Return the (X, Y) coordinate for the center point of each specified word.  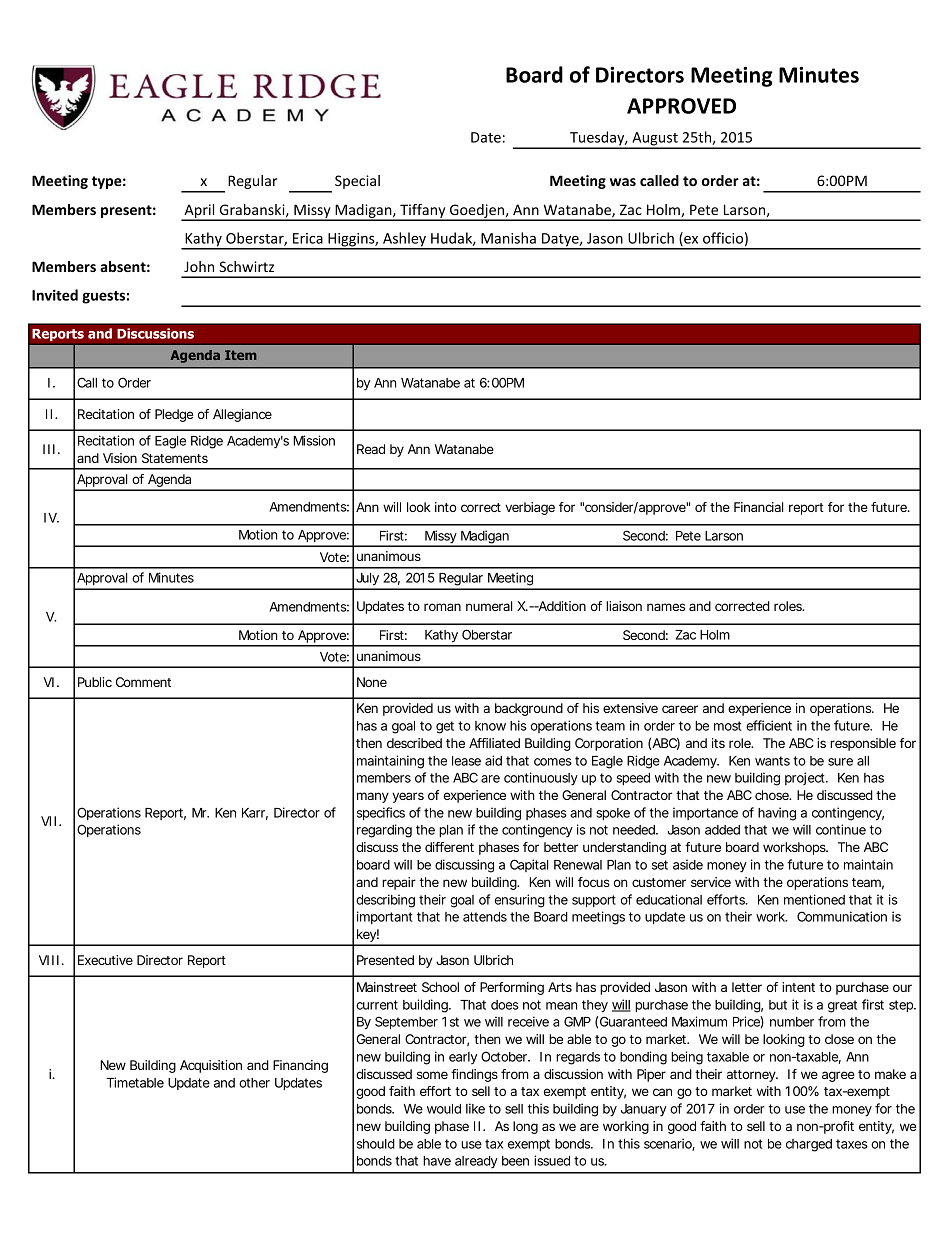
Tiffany (423, 212)
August (655, 140)
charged (809, 1145)
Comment (143, 682)
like (475, 1108)
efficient (769, 725)
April (199, 212)
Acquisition (211, 1066)
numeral (489, 606)
